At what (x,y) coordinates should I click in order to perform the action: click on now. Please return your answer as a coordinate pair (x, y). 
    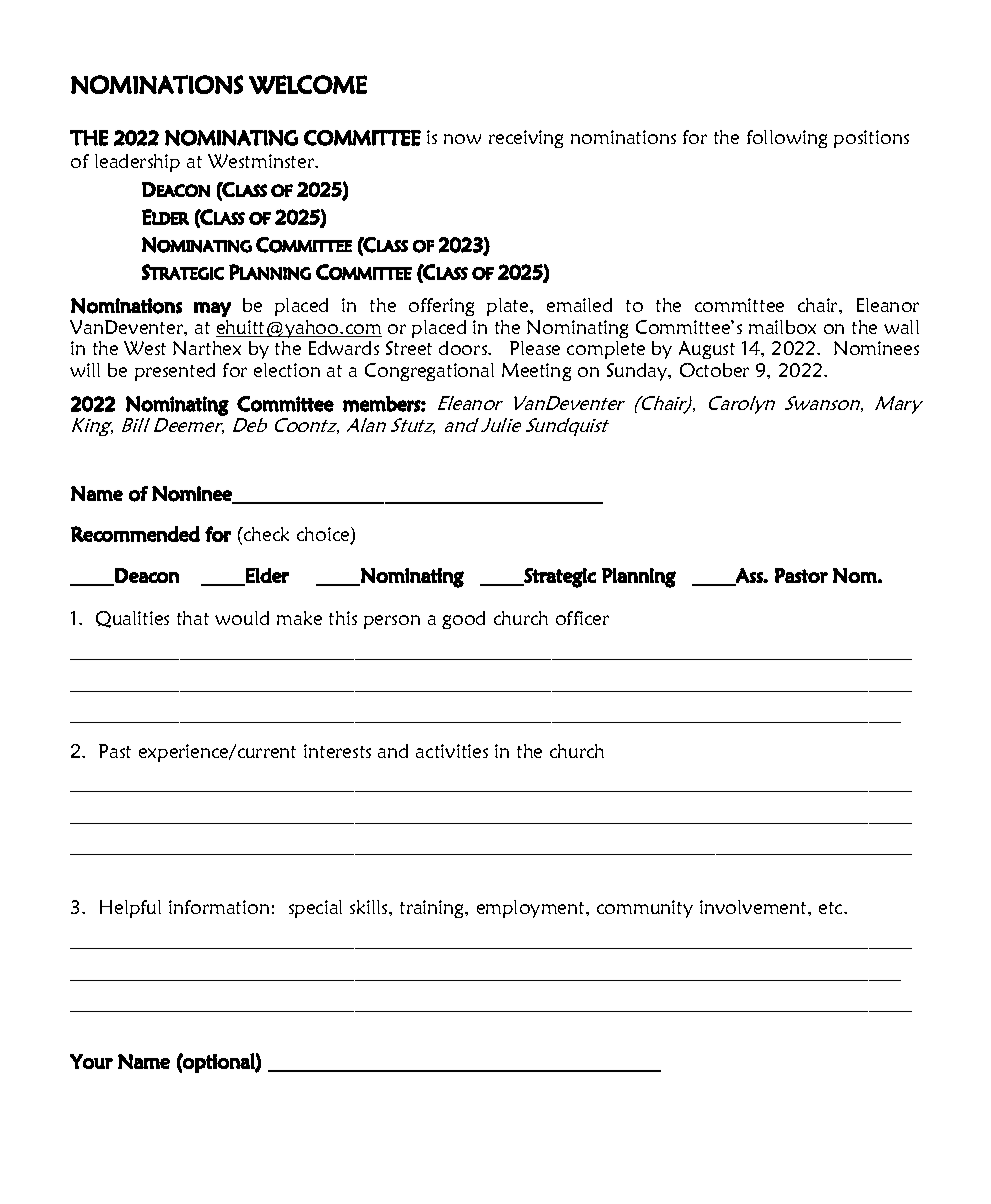
    Looking at the image, I should click on (462, 139).
